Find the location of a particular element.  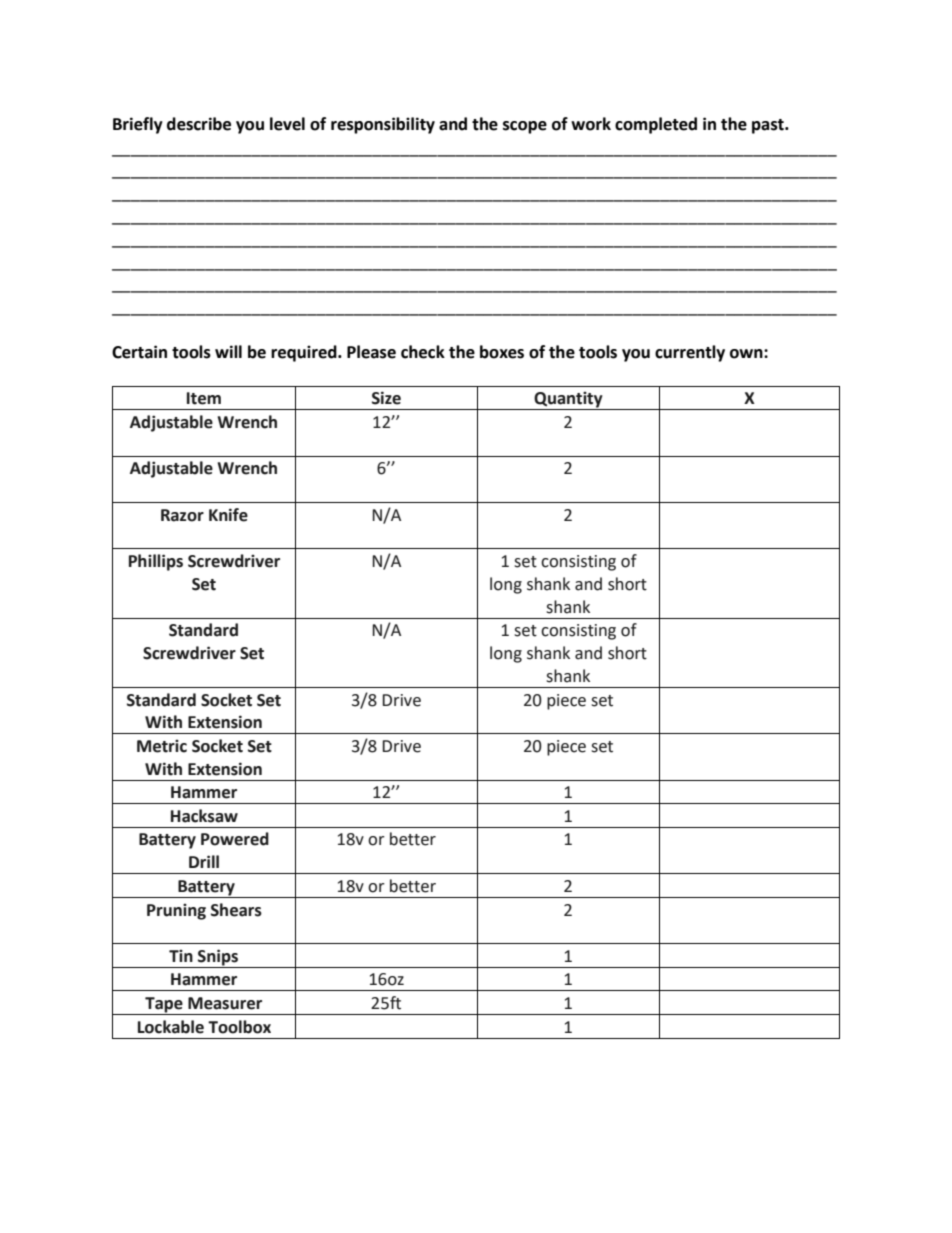

Knife is located at coordinates (228, 515).
